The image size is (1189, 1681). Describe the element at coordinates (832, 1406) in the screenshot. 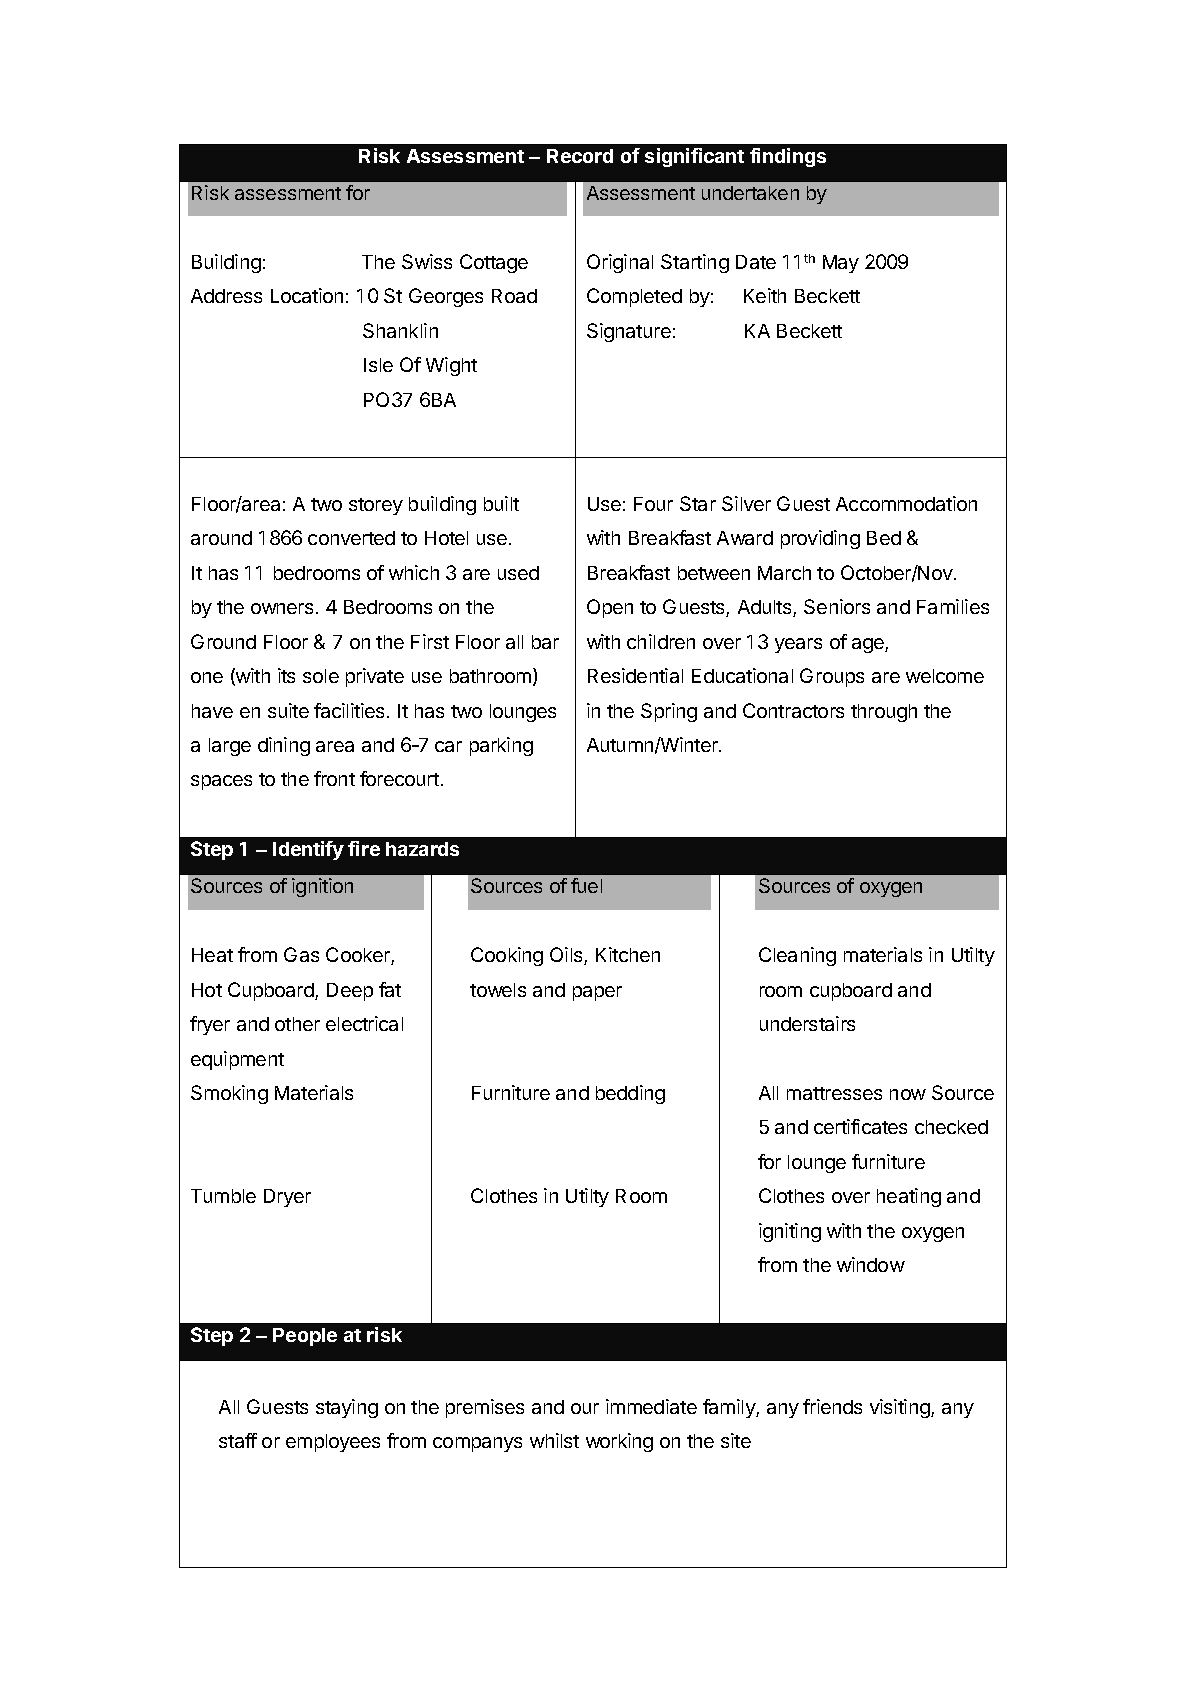

I see `friends` at that location.
